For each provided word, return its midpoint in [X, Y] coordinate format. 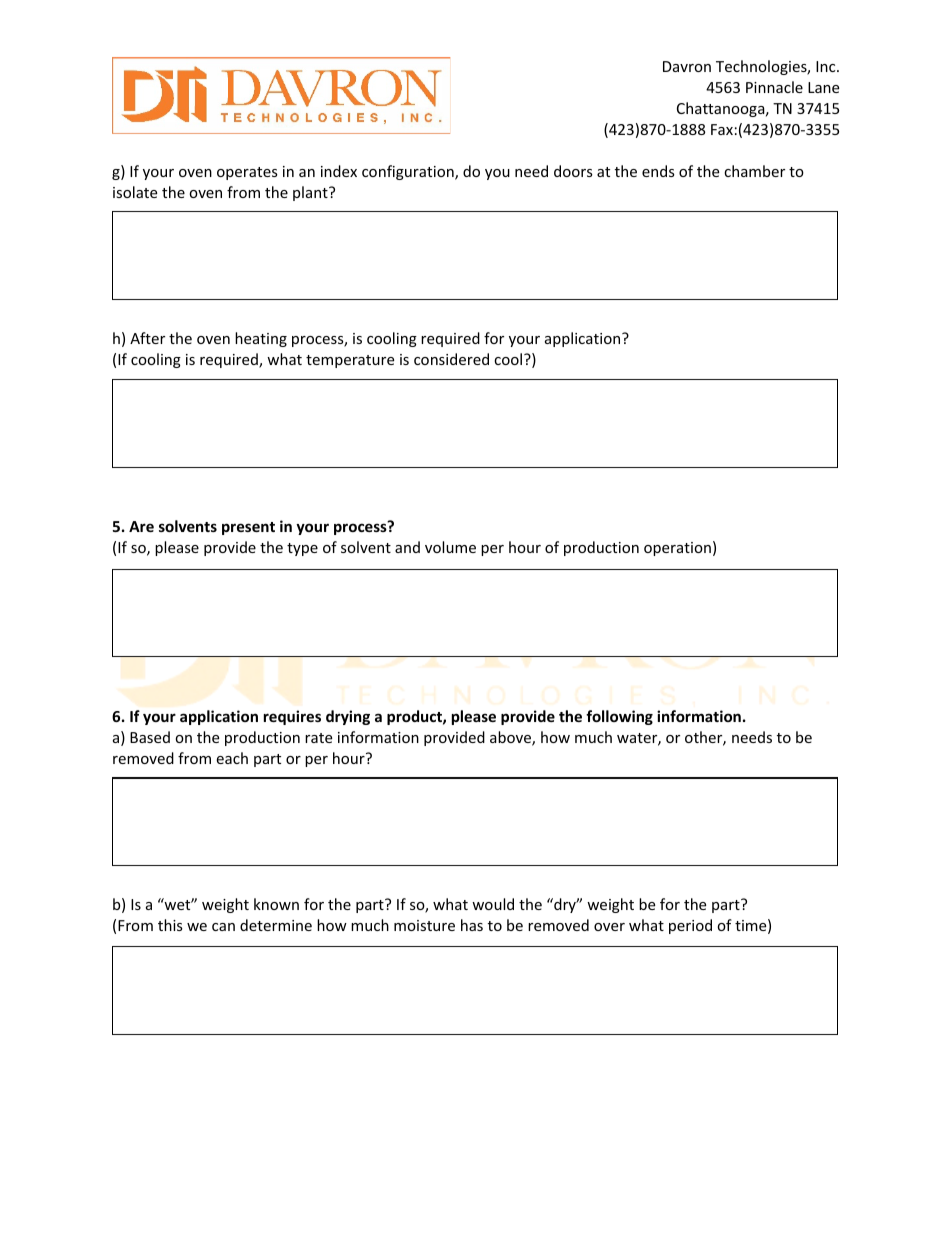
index [339, 171]
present [248, 528]
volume [450, 547]
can [223, 927]
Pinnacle [774, 87]
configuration [409, 172]
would [493, 904]
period [690, 926]
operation [677, 549]
